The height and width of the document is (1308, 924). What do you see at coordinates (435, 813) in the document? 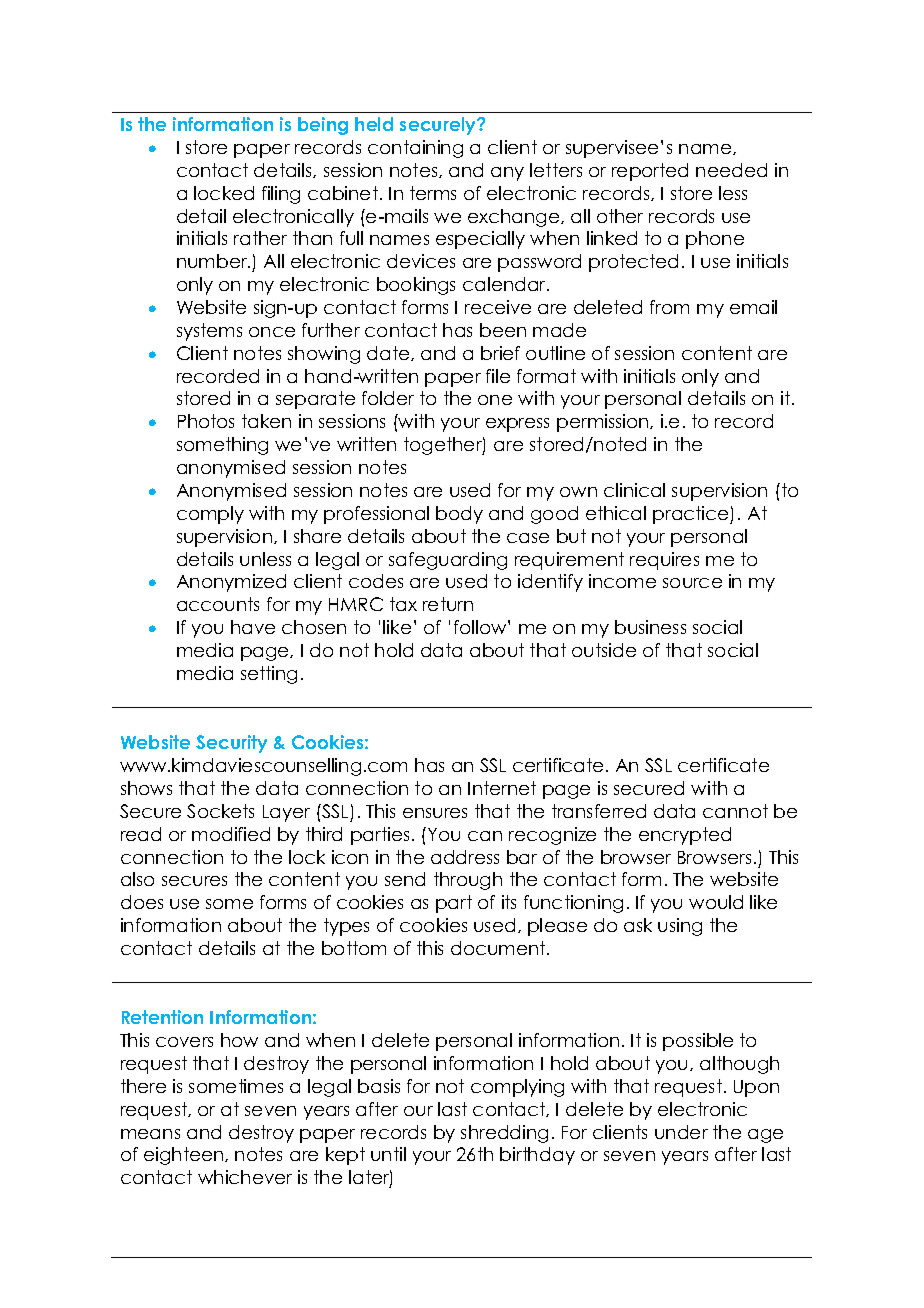
I see `ensures` at bounding box center [435, 813].
